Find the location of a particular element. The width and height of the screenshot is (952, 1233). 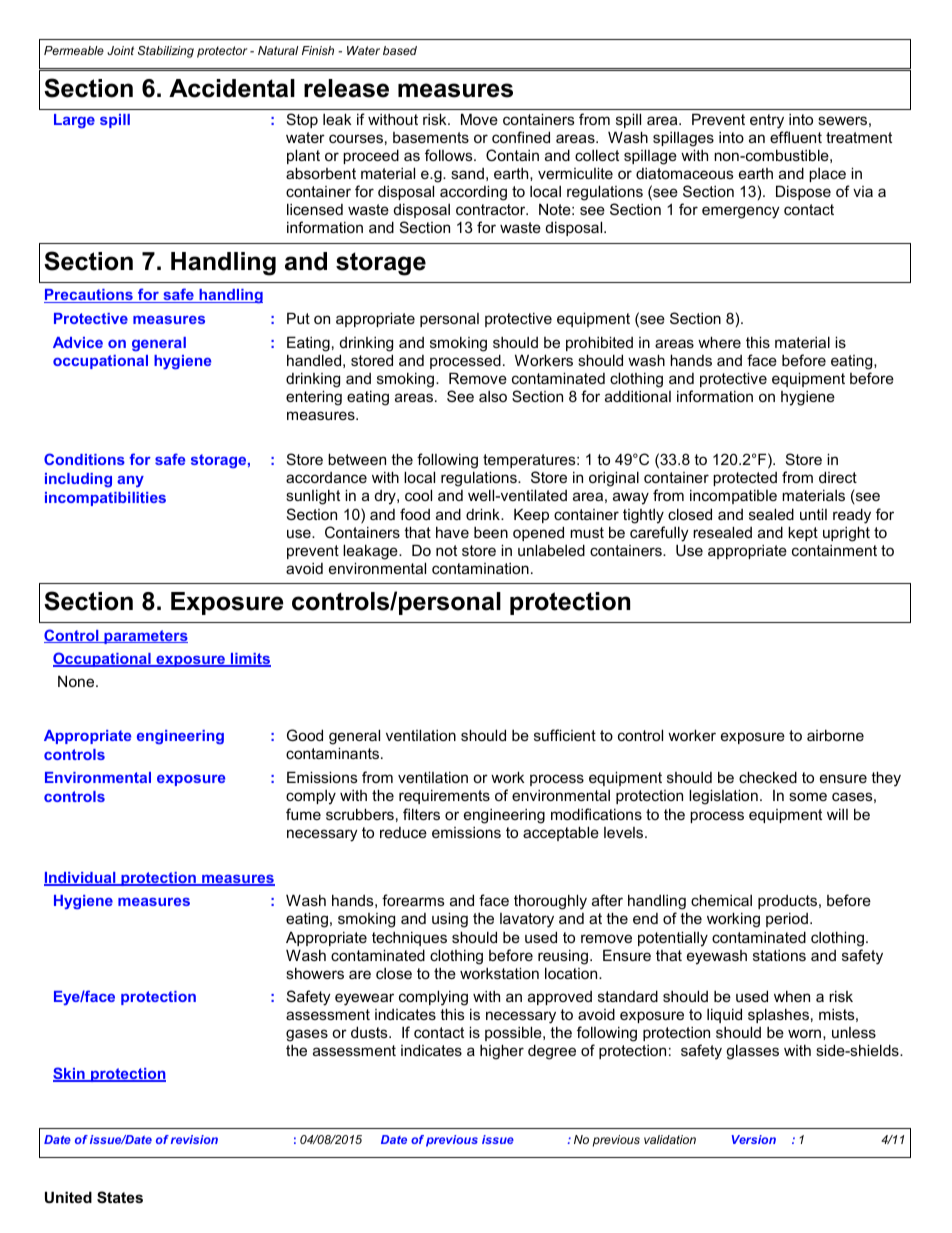

Advice is located at coordinates (78, 342).
